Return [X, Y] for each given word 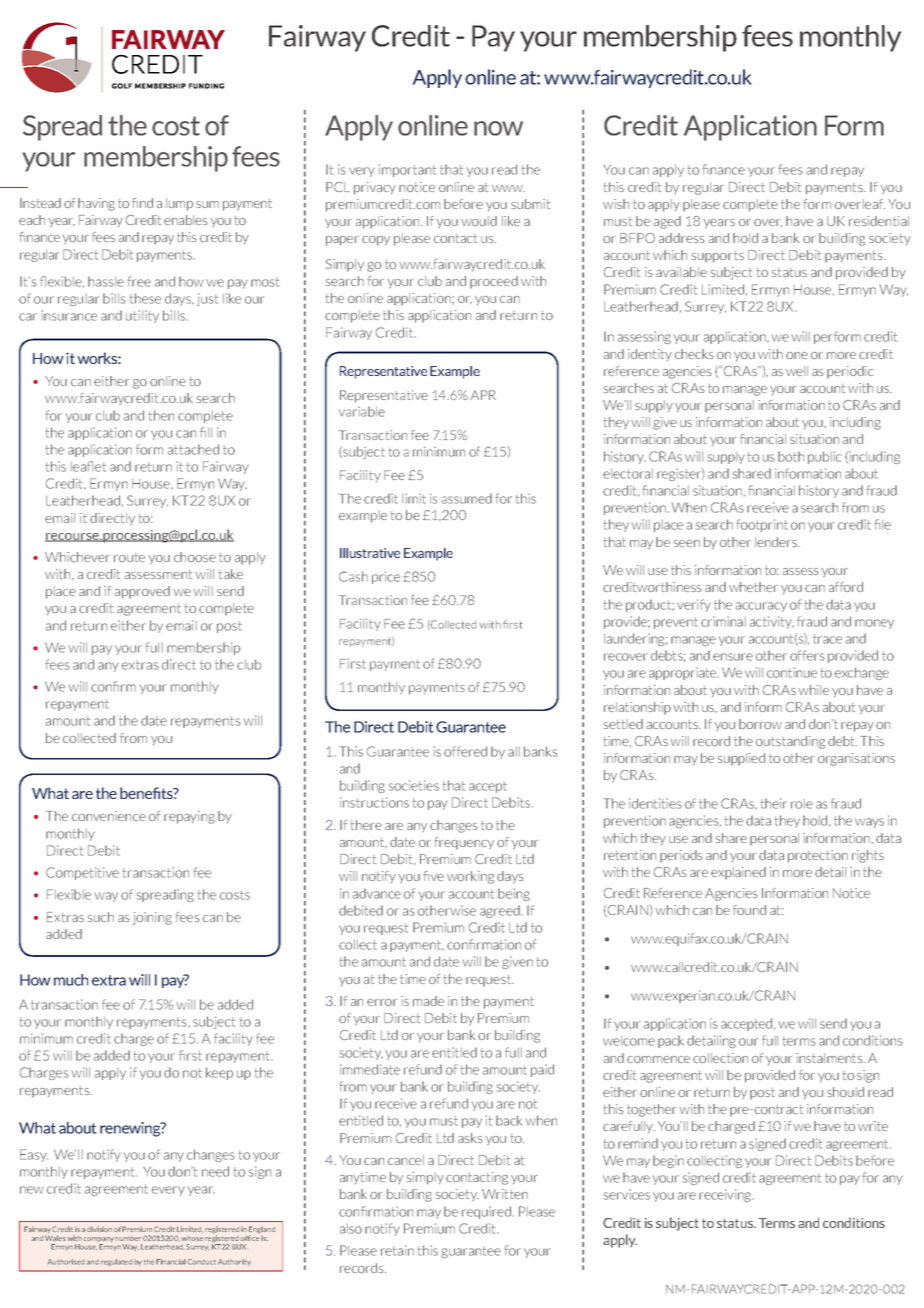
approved [142, 592]
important [407, 170]
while [813, 690]
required [486, 1212]
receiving [726, 1195]
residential [879, 221]
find [142, 203]
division [99, 1229]
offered [465, 751]
